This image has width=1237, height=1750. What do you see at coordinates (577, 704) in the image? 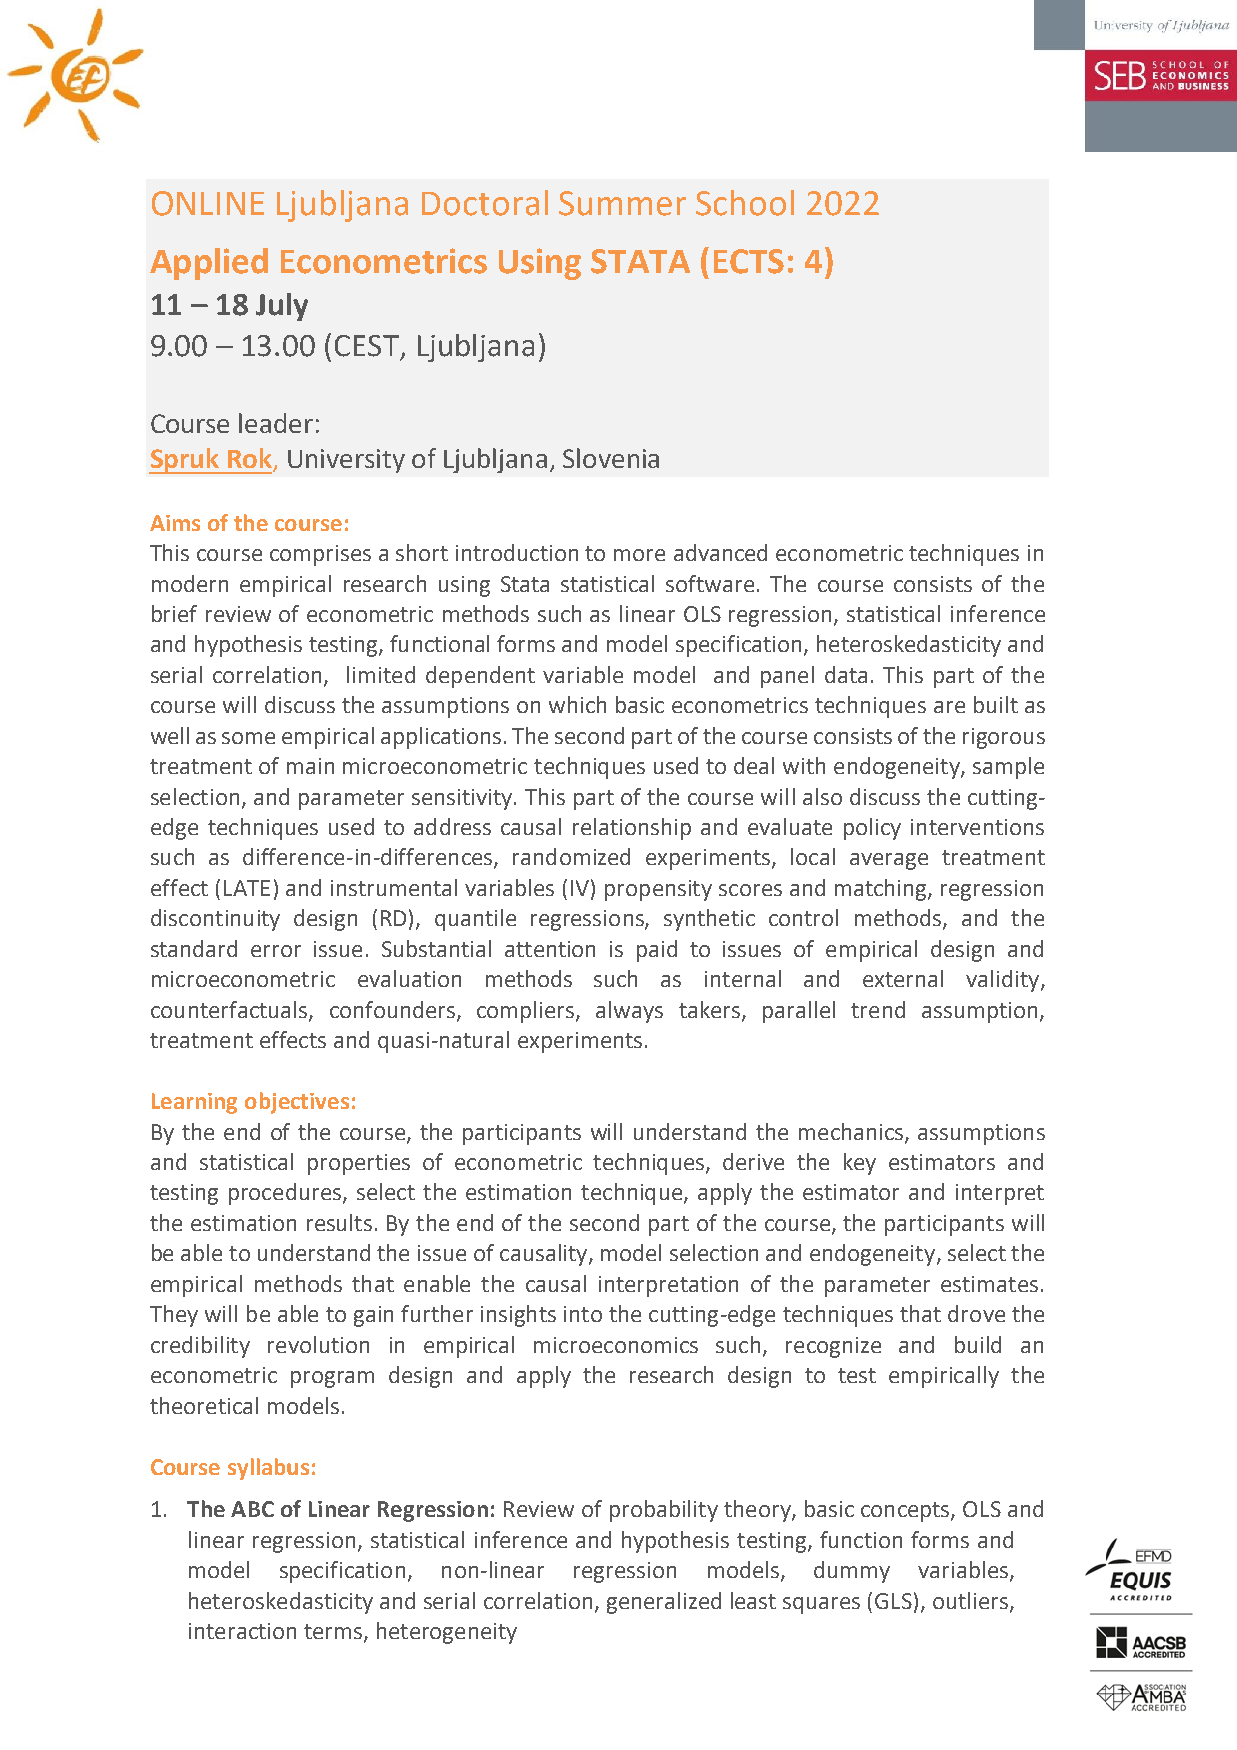
I see `which` at bounding box center [577, 704].
